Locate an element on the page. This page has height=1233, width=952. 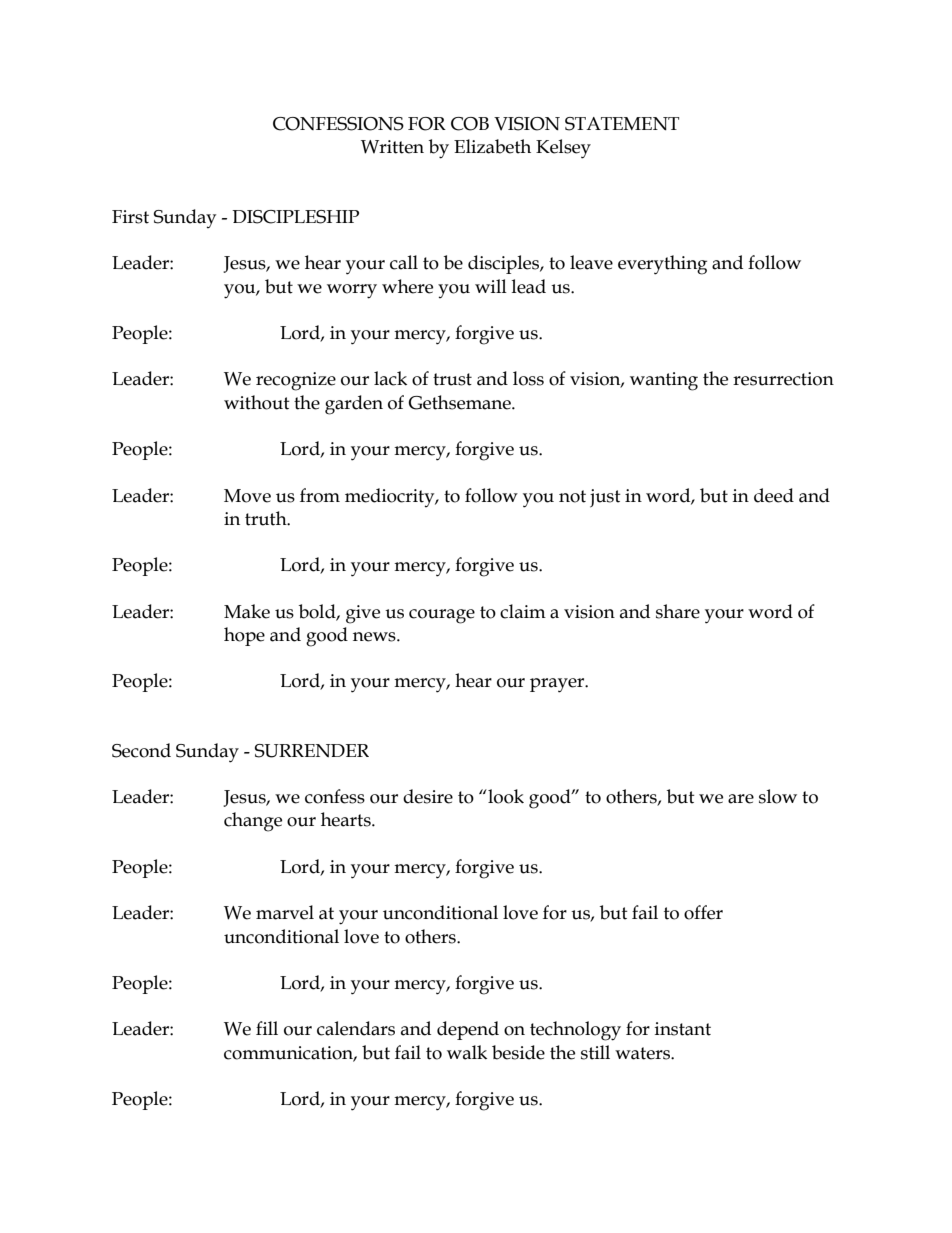
offer is located at coordinates (703, 912).
